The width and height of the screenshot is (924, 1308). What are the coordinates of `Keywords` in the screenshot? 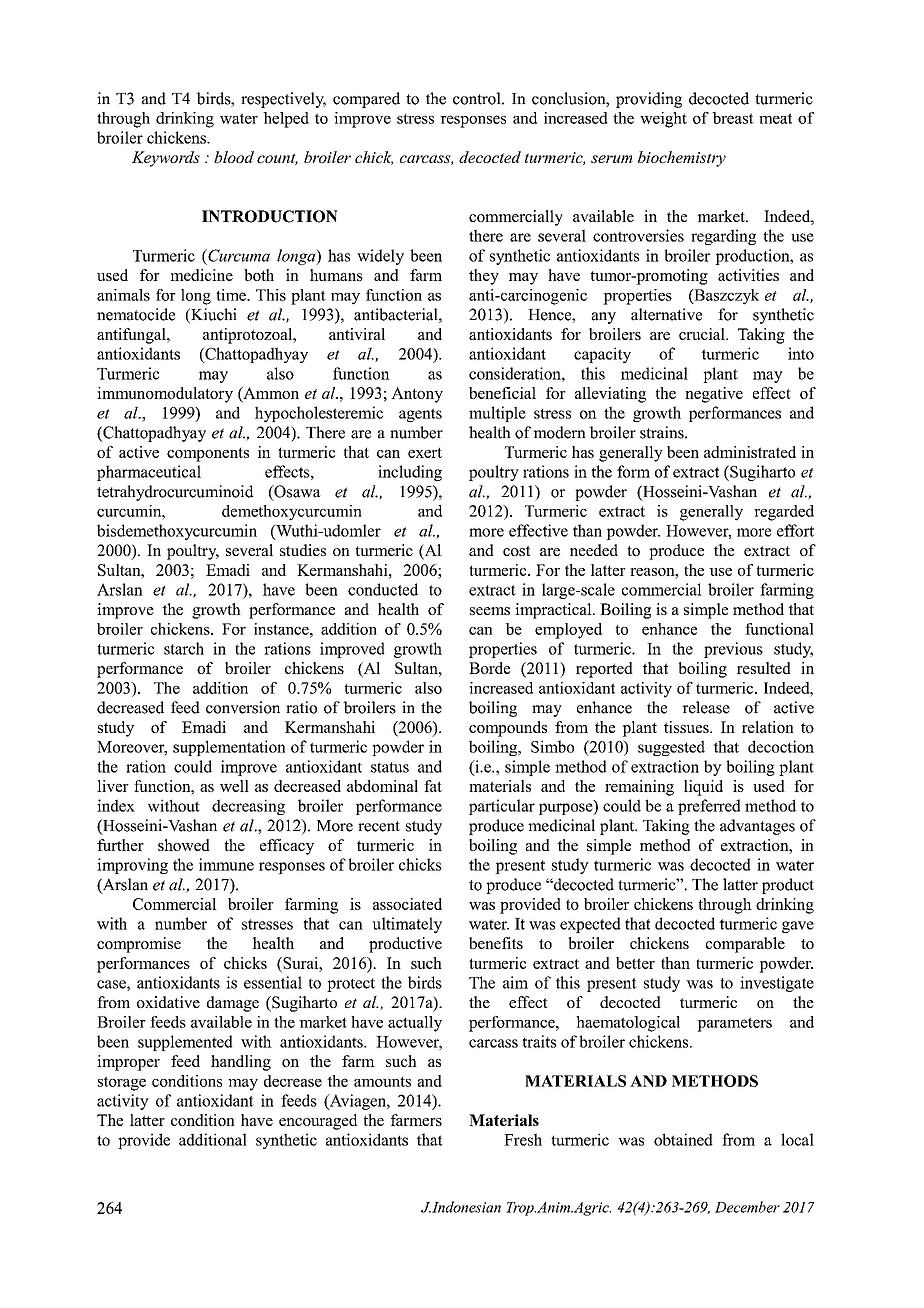 It's located at (166, 159).
